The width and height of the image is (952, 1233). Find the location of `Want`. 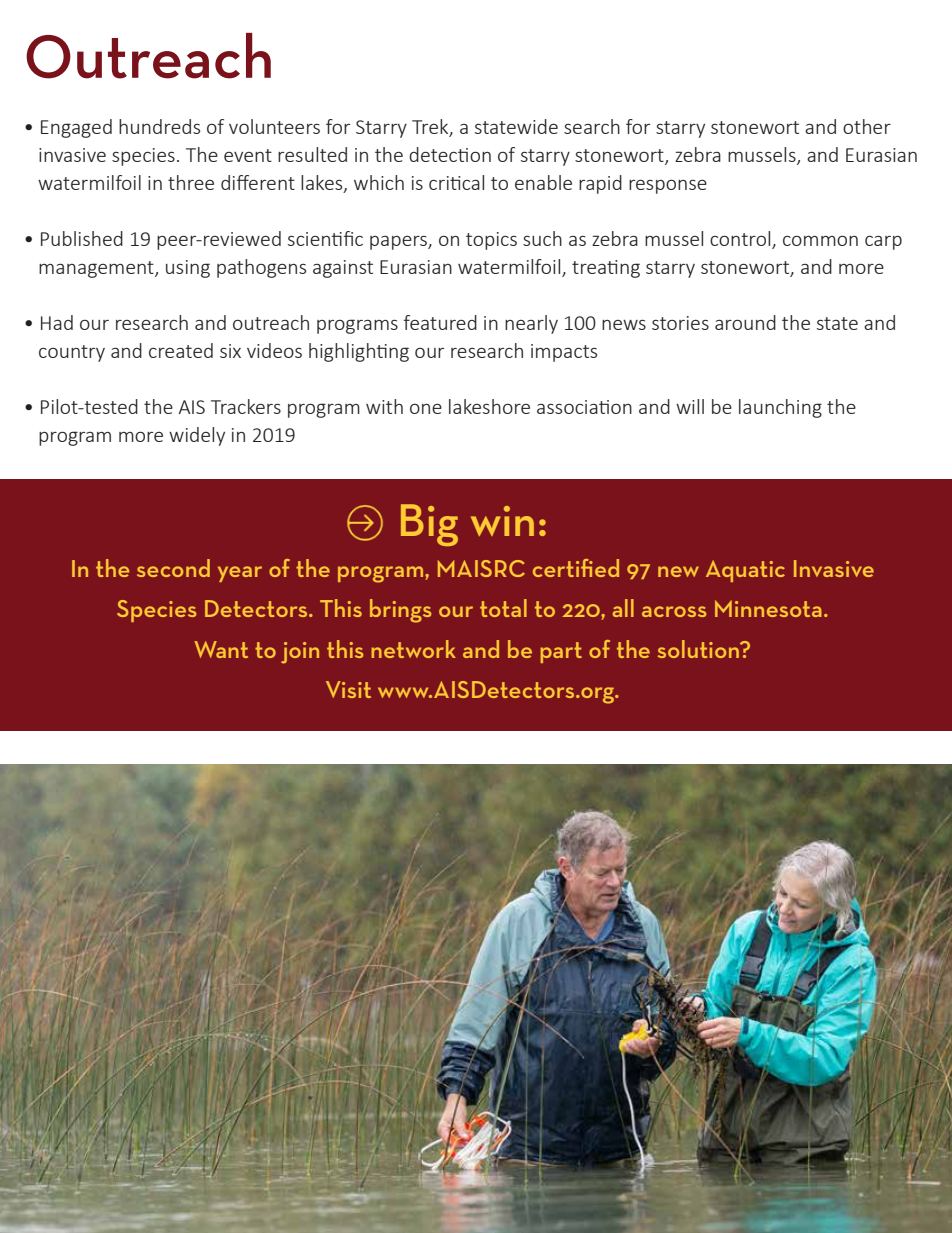

Want is located at coordinates (221, 649).
